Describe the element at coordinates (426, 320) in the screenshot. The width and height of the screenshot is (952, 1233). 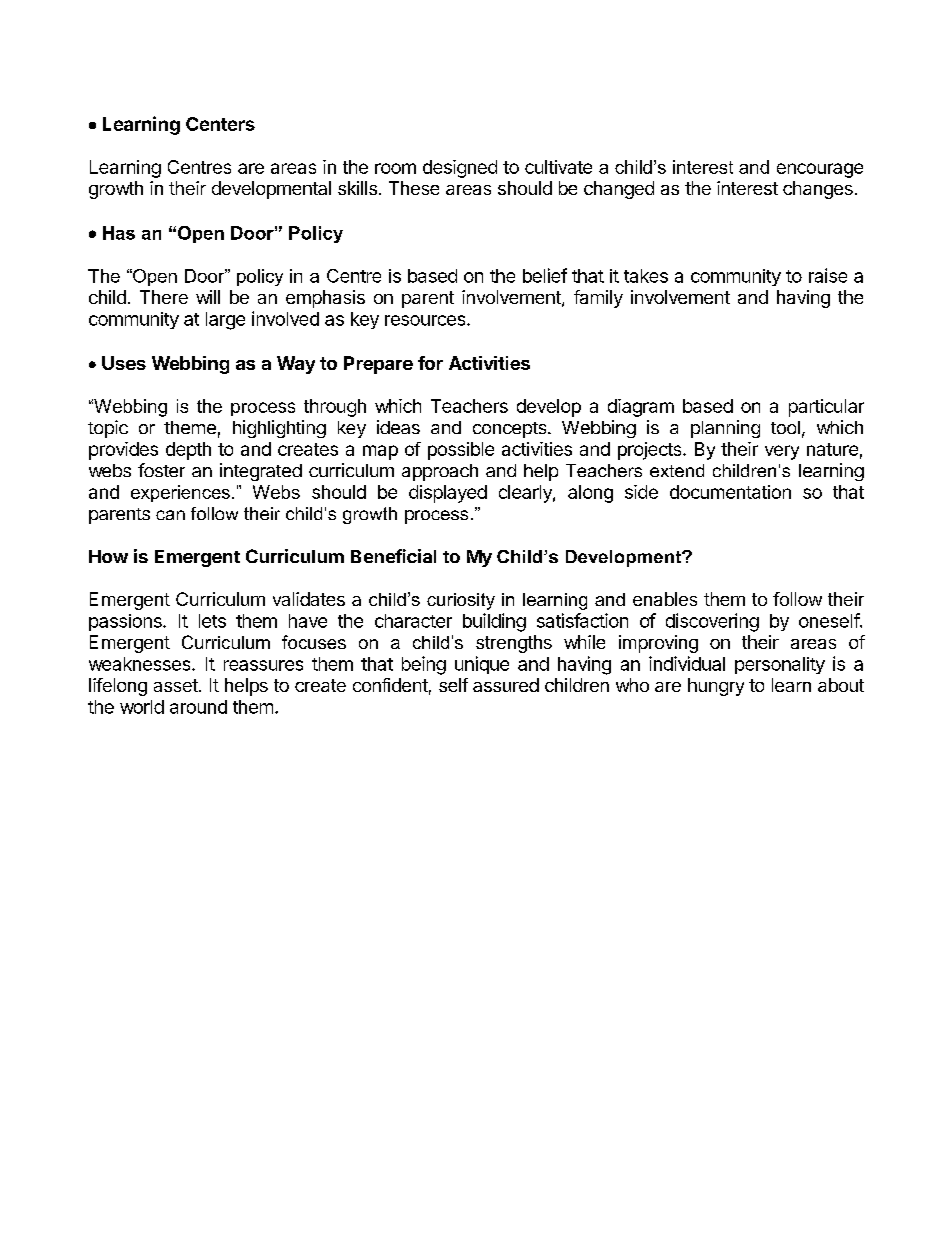
I see `resources` at that location.
